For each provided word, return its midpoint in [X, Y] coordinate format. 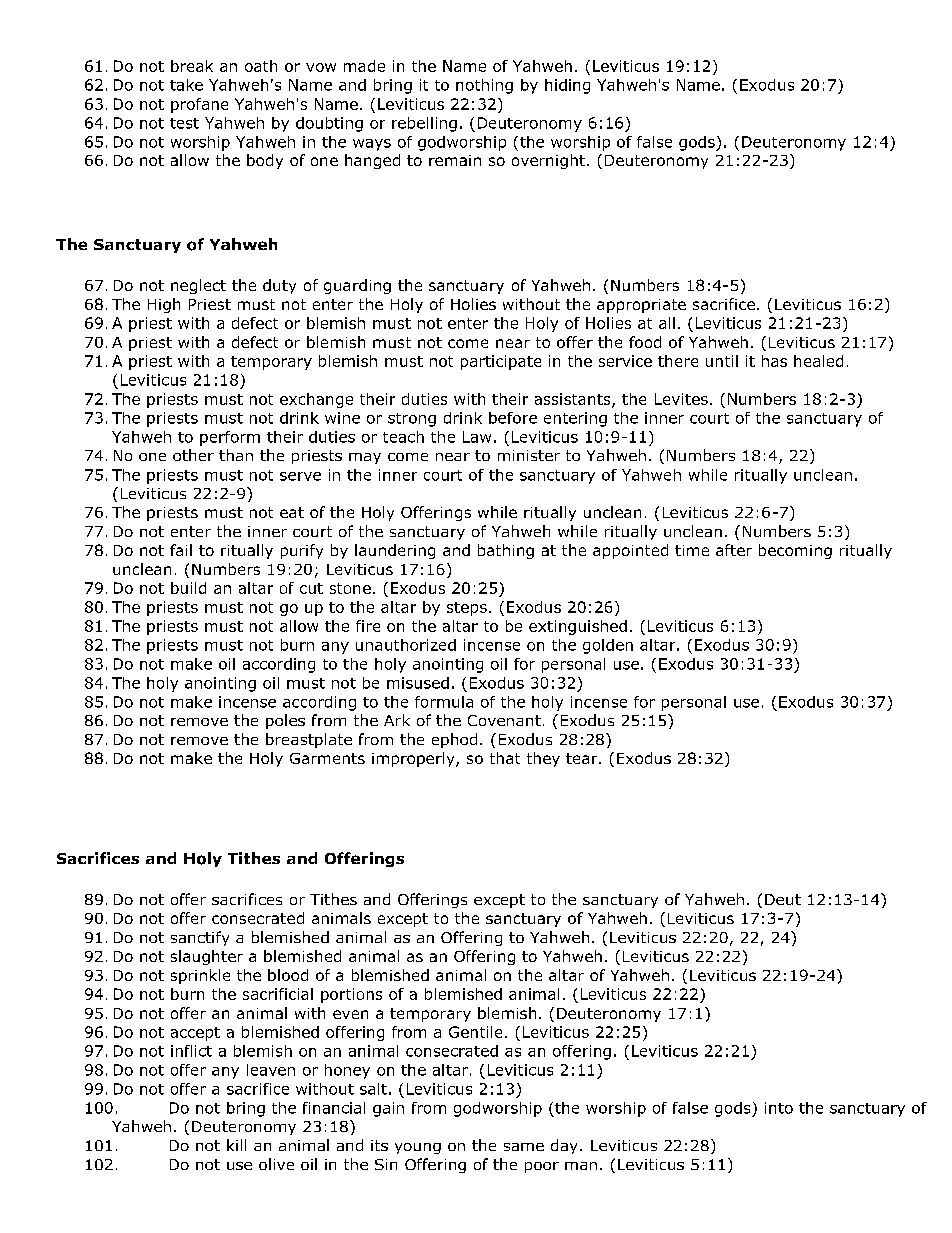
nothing [484, 86]
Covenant [504, 720]
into [779, 1108]
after [734, 550]
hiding [567, 86]
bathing [506, 551]
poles [285, 721]
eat [292, 512]
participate [501, 362]
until [722, 361]
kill [236, 1145]
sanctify [200, 938]
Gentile [475, 1032]
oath [261, 66]
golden [608, 646]
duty [279, 286]
